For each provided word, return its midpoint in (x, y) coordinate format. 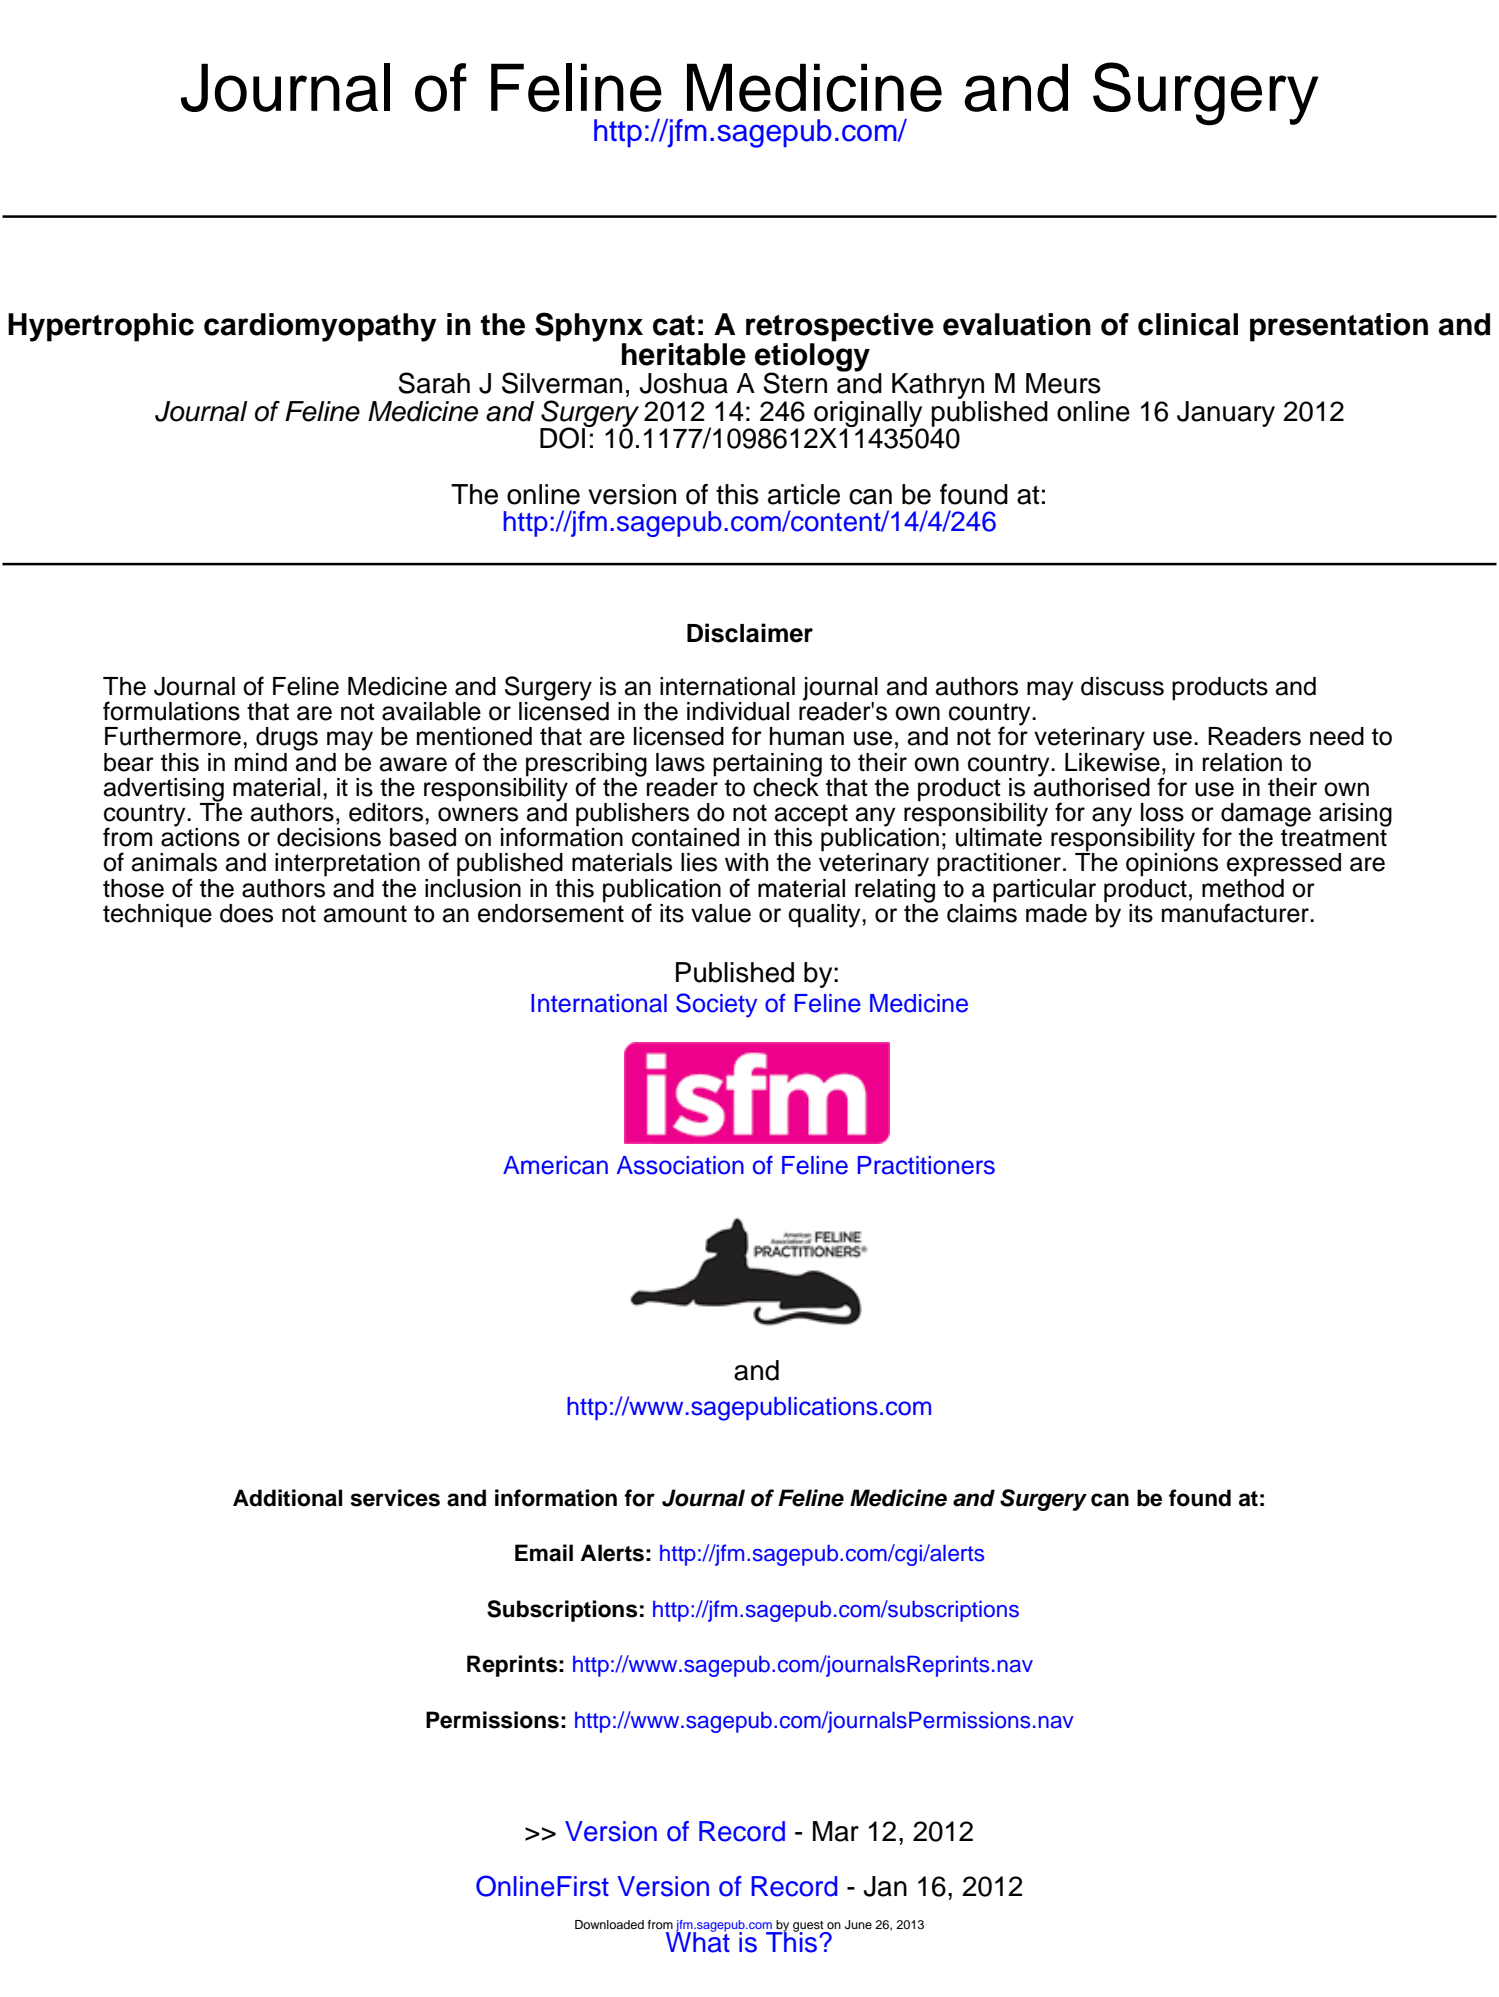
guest (809, 1927)
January (1226, 414)
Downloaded (609, 1924)
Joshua (683, 383)
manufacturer (1236, 913)
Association (680, 1165)
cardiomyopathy (320, 327)
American (555, 1165)
